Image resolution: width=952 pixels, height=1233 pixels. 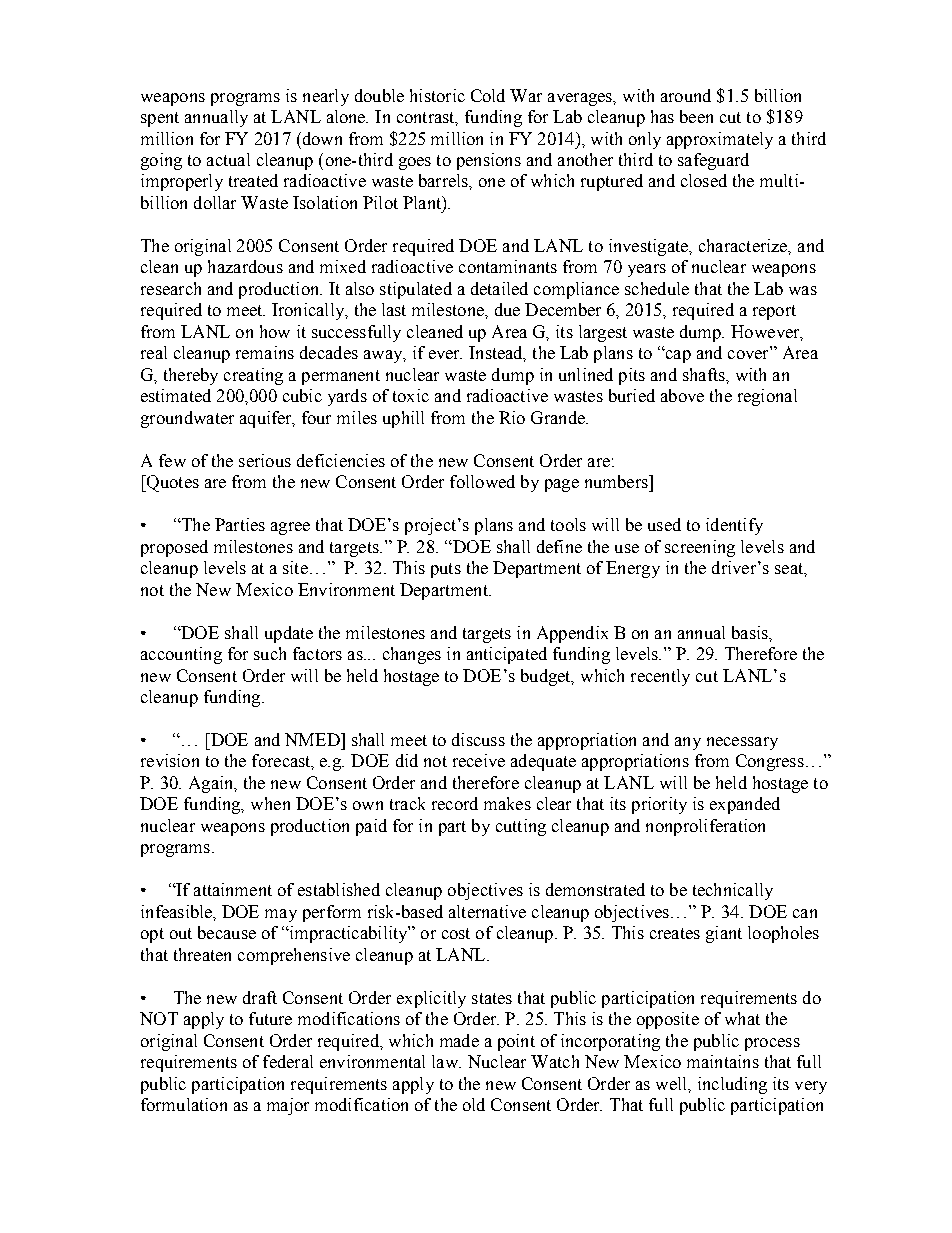 I want to click on basis, so click(x=751, y=632).
